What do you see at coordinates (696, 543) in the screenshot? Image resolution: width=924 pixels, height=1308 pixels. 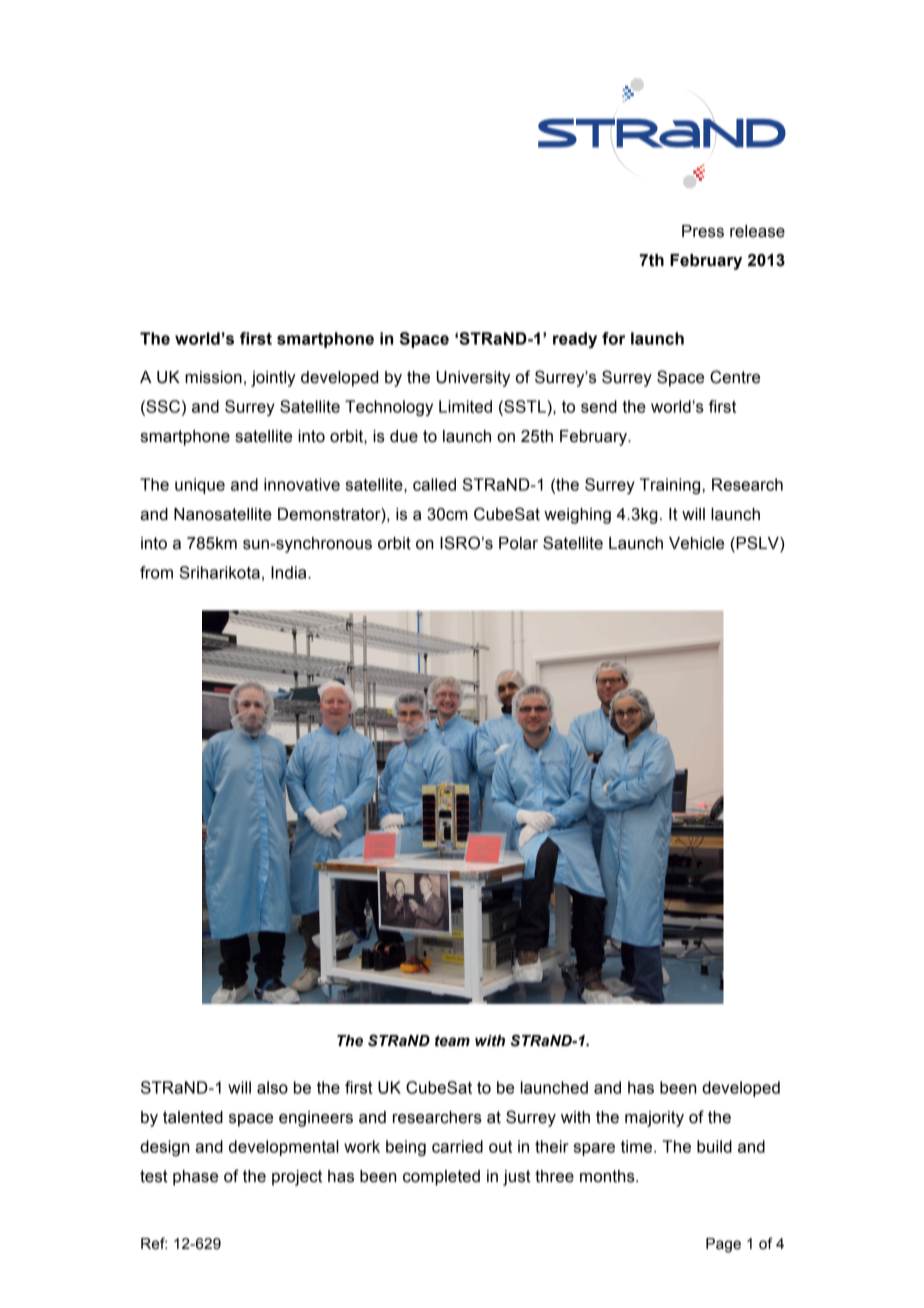 I see `Vehicle` at bounding box center [696, 543].
